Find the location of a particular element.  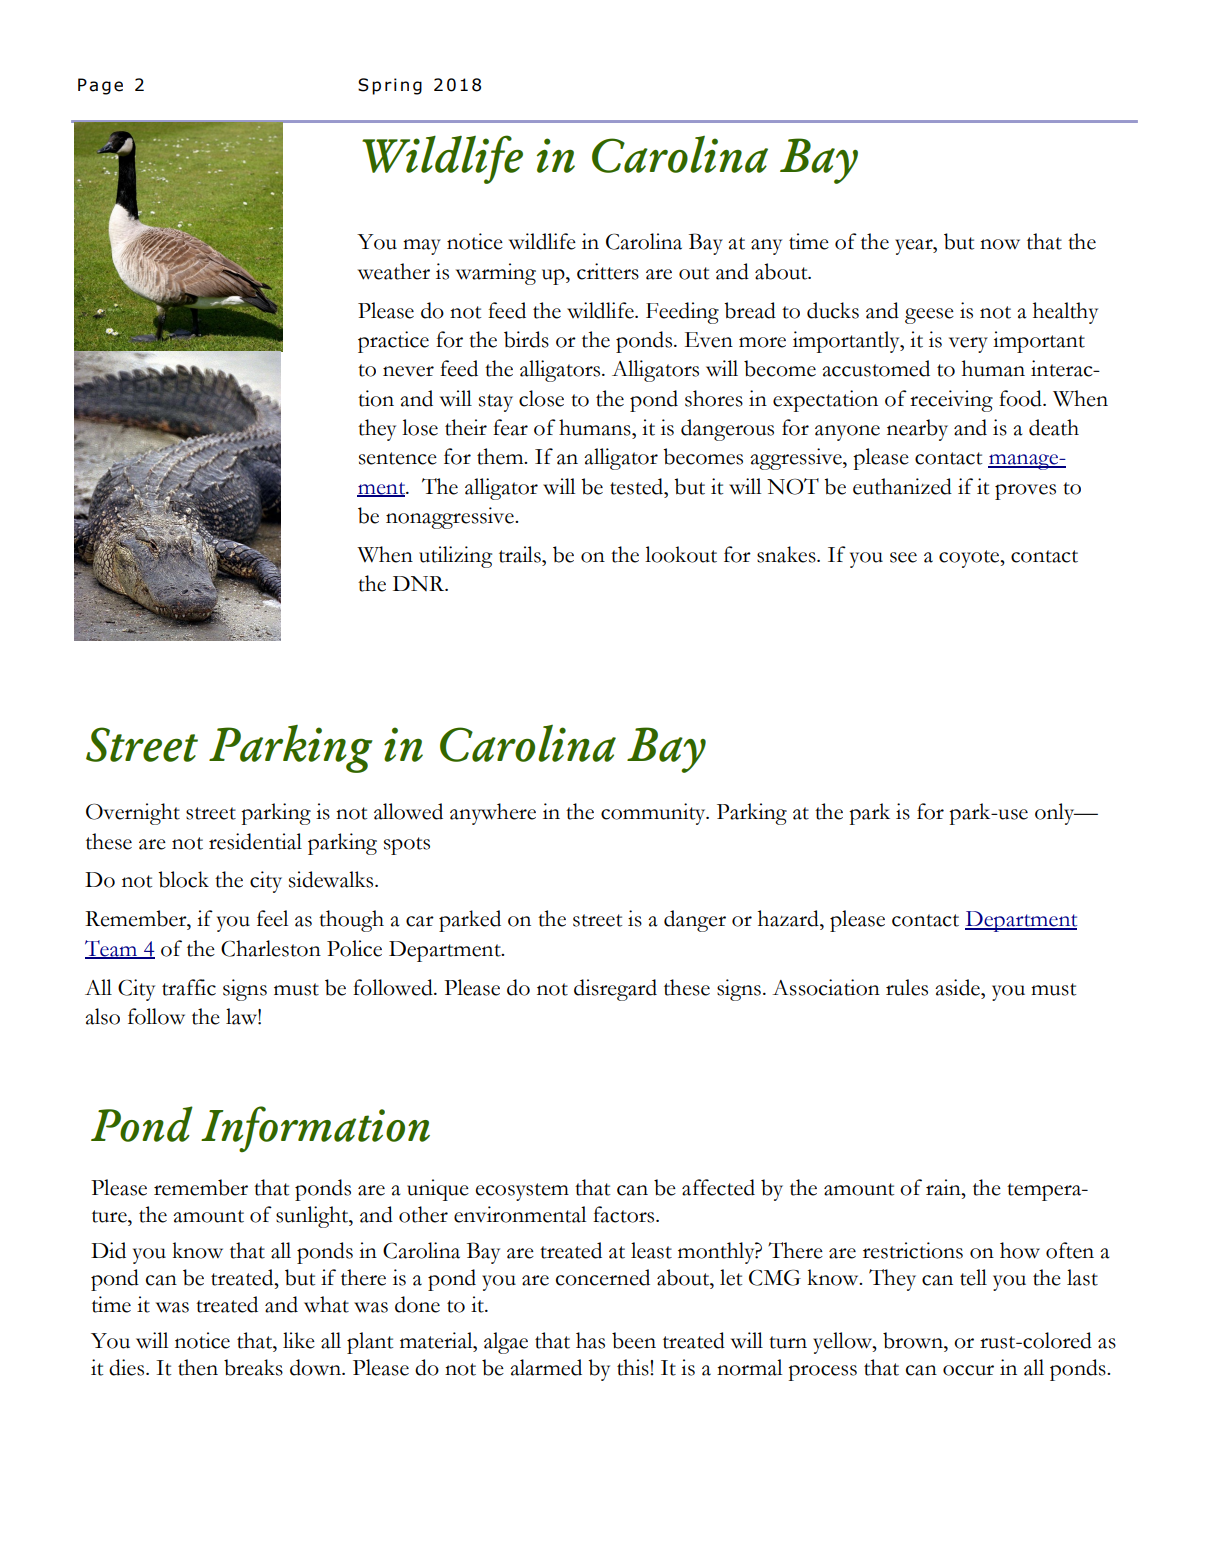

weather is located at coordinates (394, 271).
